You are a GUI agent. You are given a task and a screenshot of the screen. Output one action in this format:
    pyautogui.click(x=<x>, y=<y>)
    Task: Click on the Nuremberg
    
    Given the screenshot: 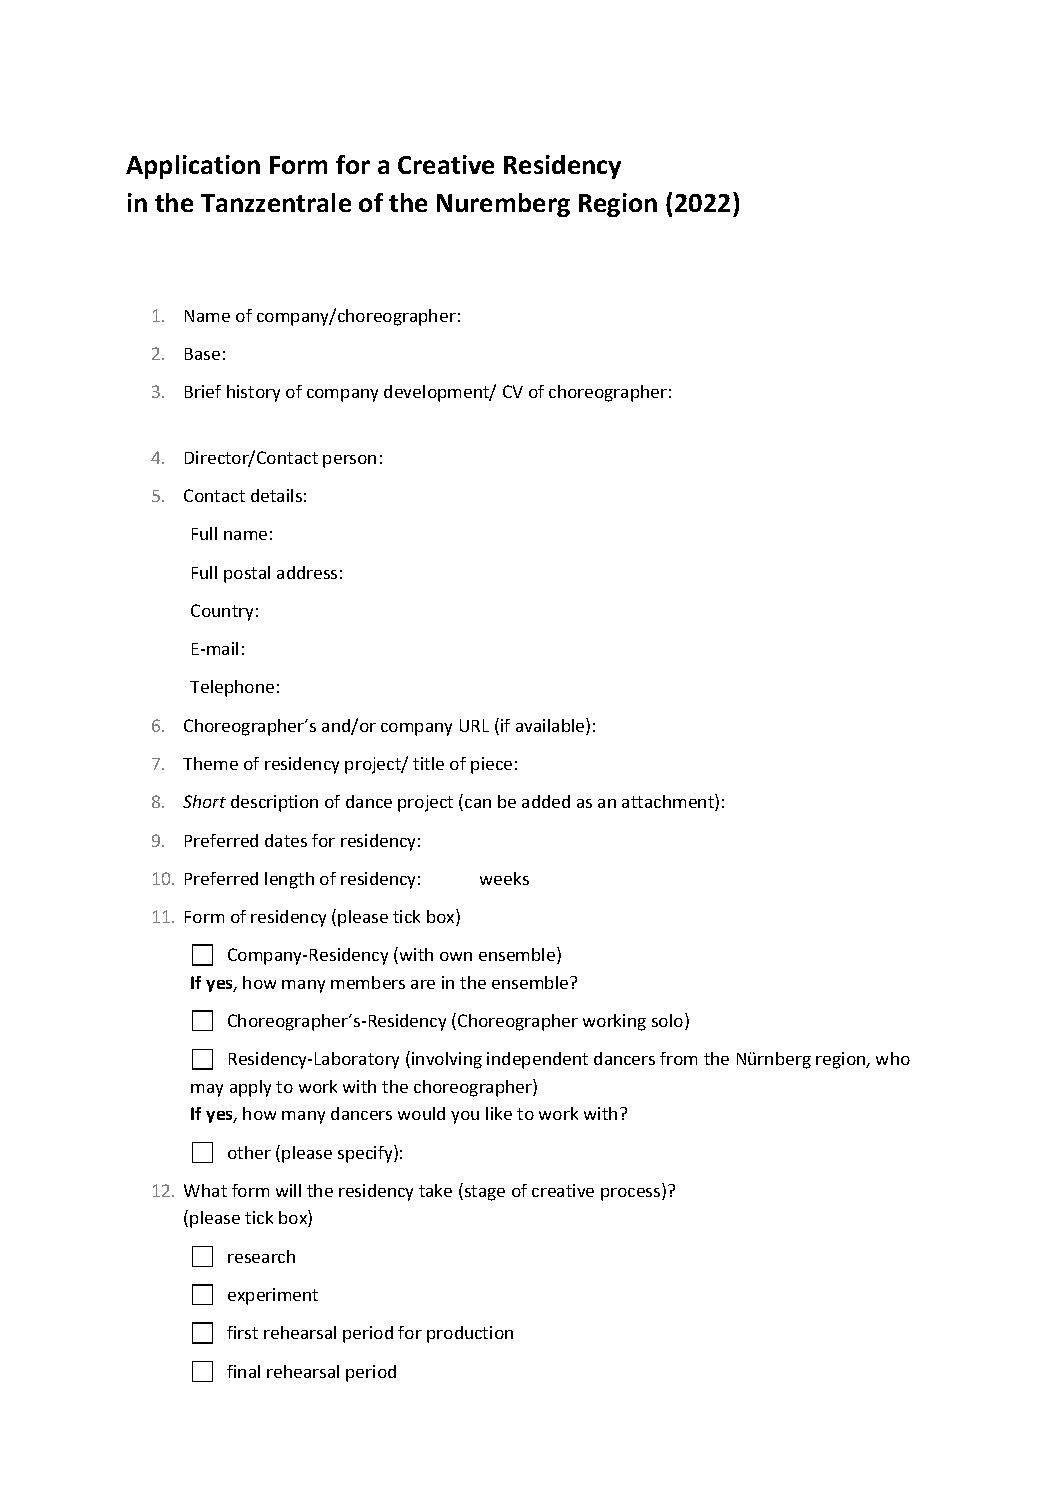 What is the action you would take?
    pyautogui.click(x=503, y=205)
